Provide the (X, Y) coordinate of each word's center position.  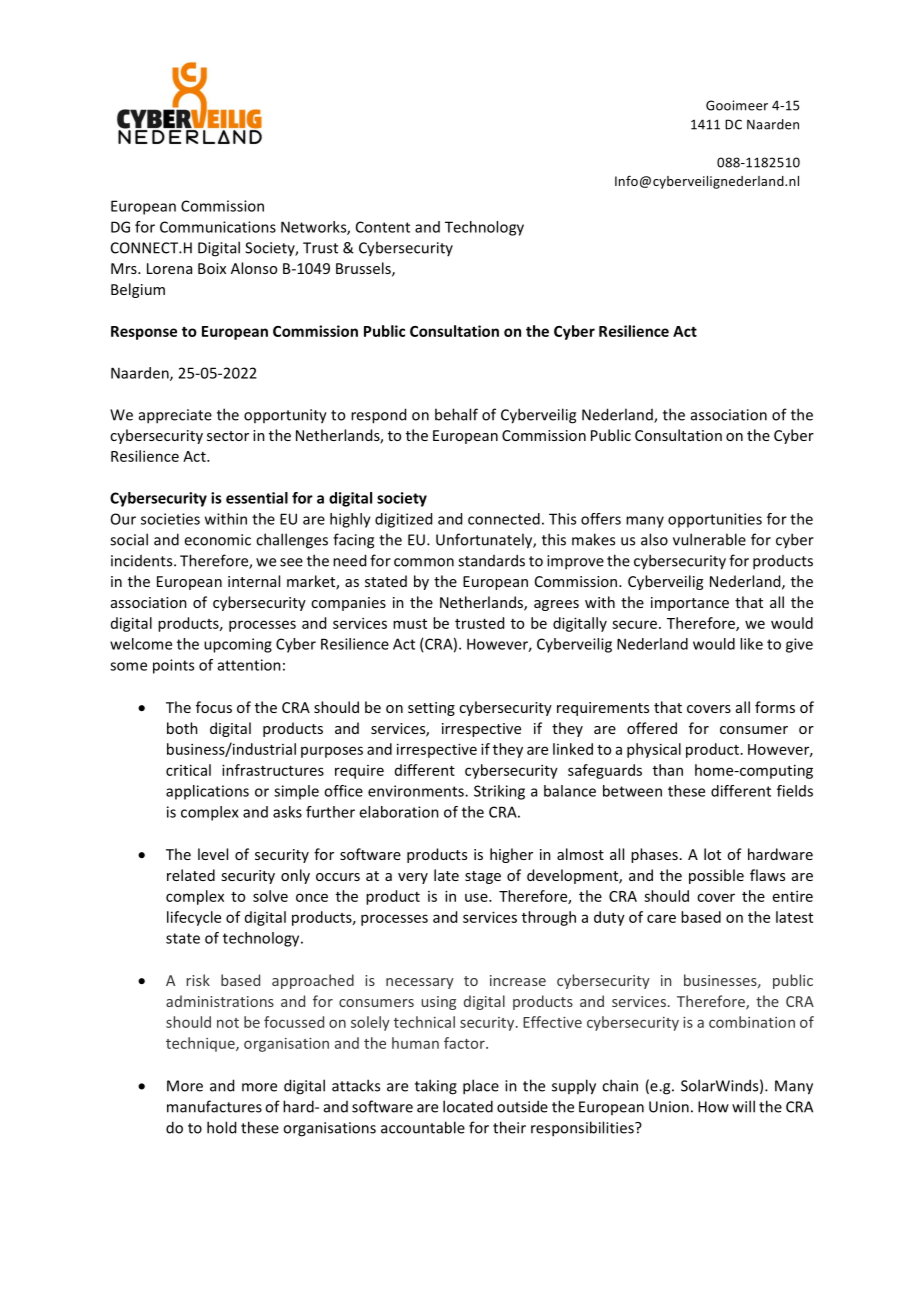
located (468, 1106)
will (743, 1106)
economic (217, 540)
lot (712, 854)
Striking (499, 792)
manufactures (214, 1106)
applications (207, 792)
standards (491, 560)
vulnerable (709, 539)
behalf (456, 414)
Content (383, 227)
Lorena (169, 268)
